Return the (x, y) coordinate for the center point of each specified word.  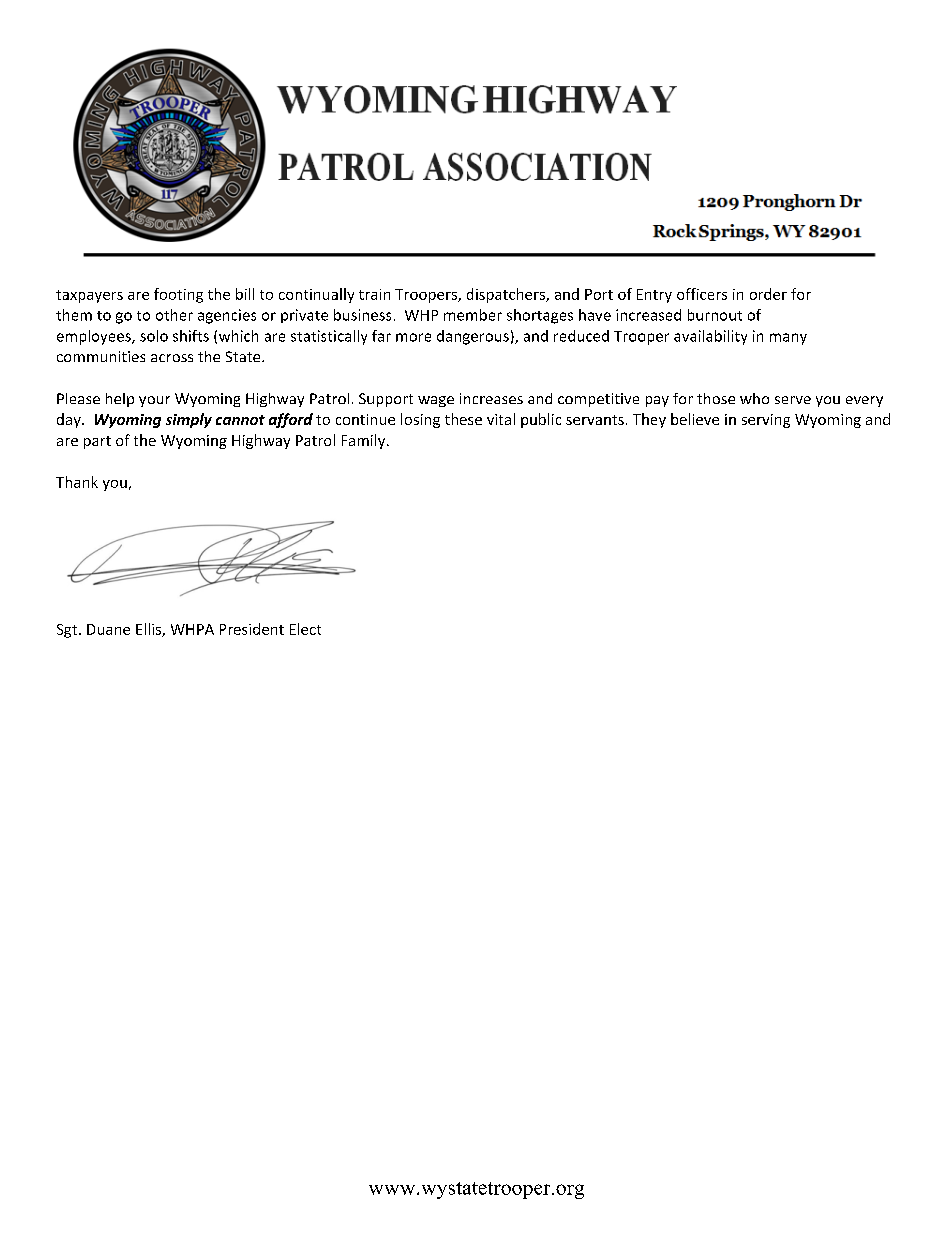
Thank (77, 482)
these (463, 419)
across (172, 358)
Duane (108, 629)
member (473, 315)
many (788, 339)
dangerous (473, 337)
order (768, 294)
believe (695, 419)
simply (189, 420)
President (252, 629)
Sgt (68, 631)
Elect (305, 629)
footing (178, 295)
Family (365, 441)
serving (766, 421)
